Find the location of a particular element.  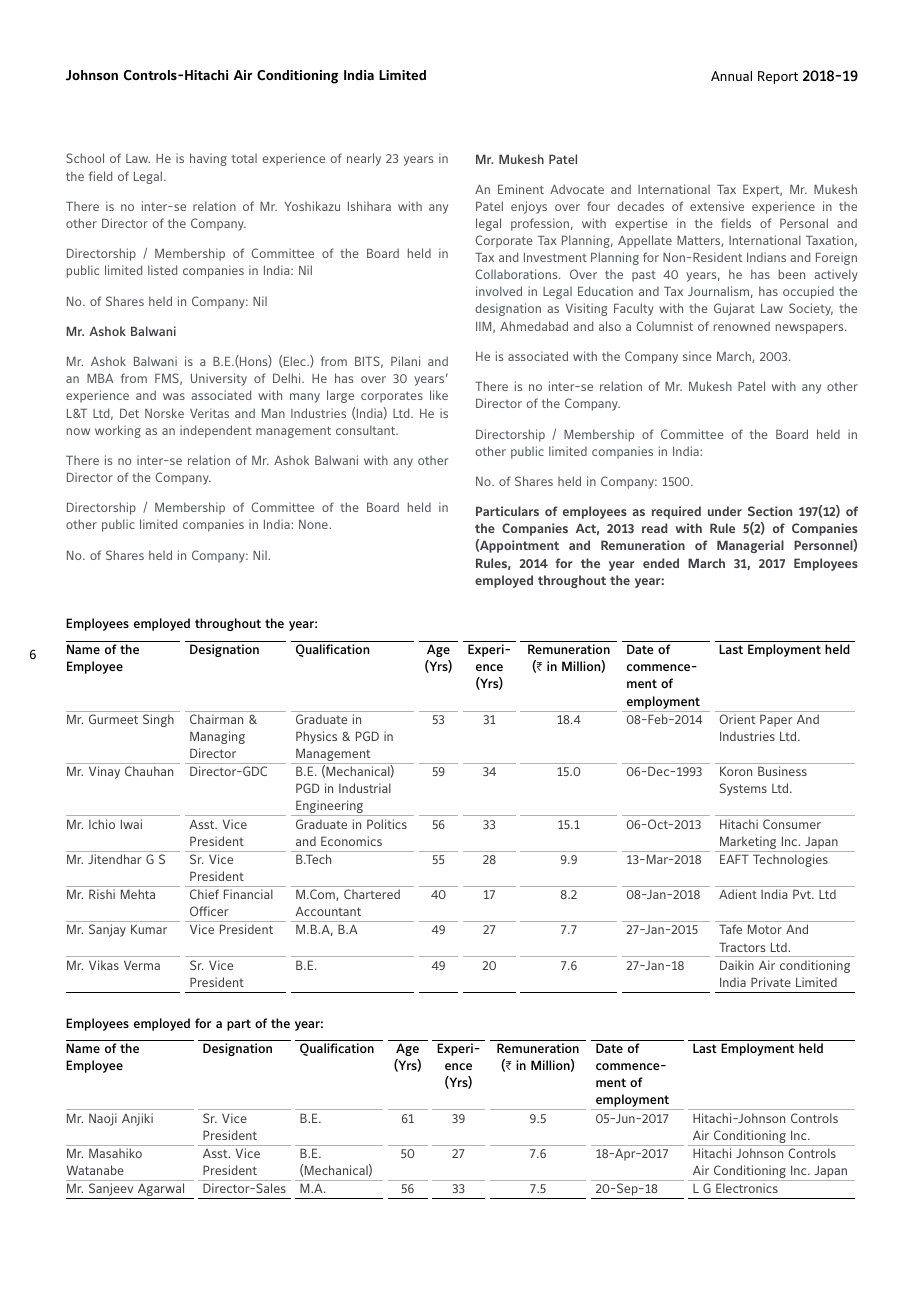

Agarwal is located at coordinates (161, 1191).
